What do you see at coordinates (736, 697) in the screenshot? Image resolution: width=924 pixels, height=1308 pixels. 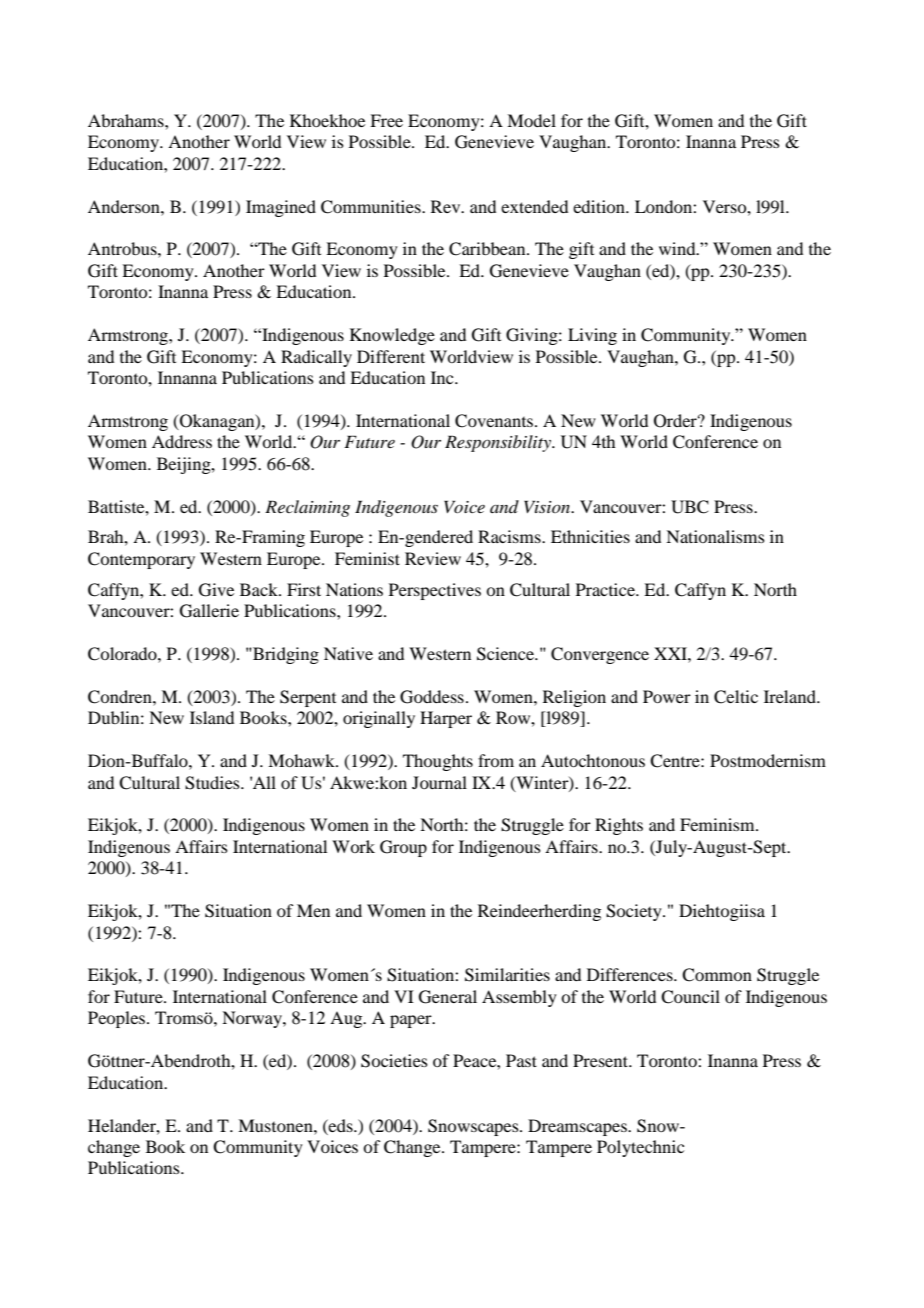 I see `Celtic` at bounding box center [736, 697].
